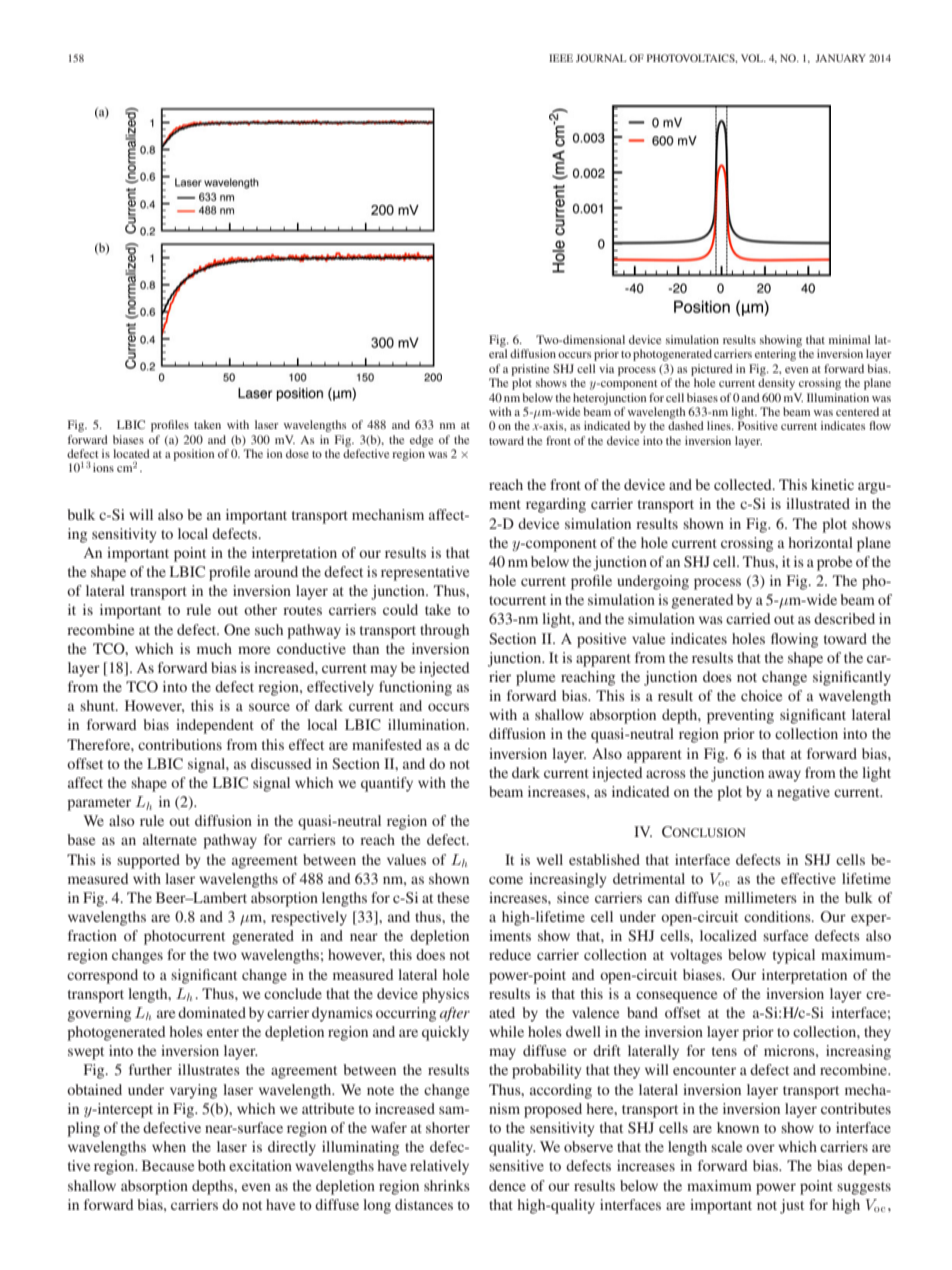 The width and height of the image is (952, 1270). Describe the element at coordinates (421, 441) in the image. I see `edge` at that location.
